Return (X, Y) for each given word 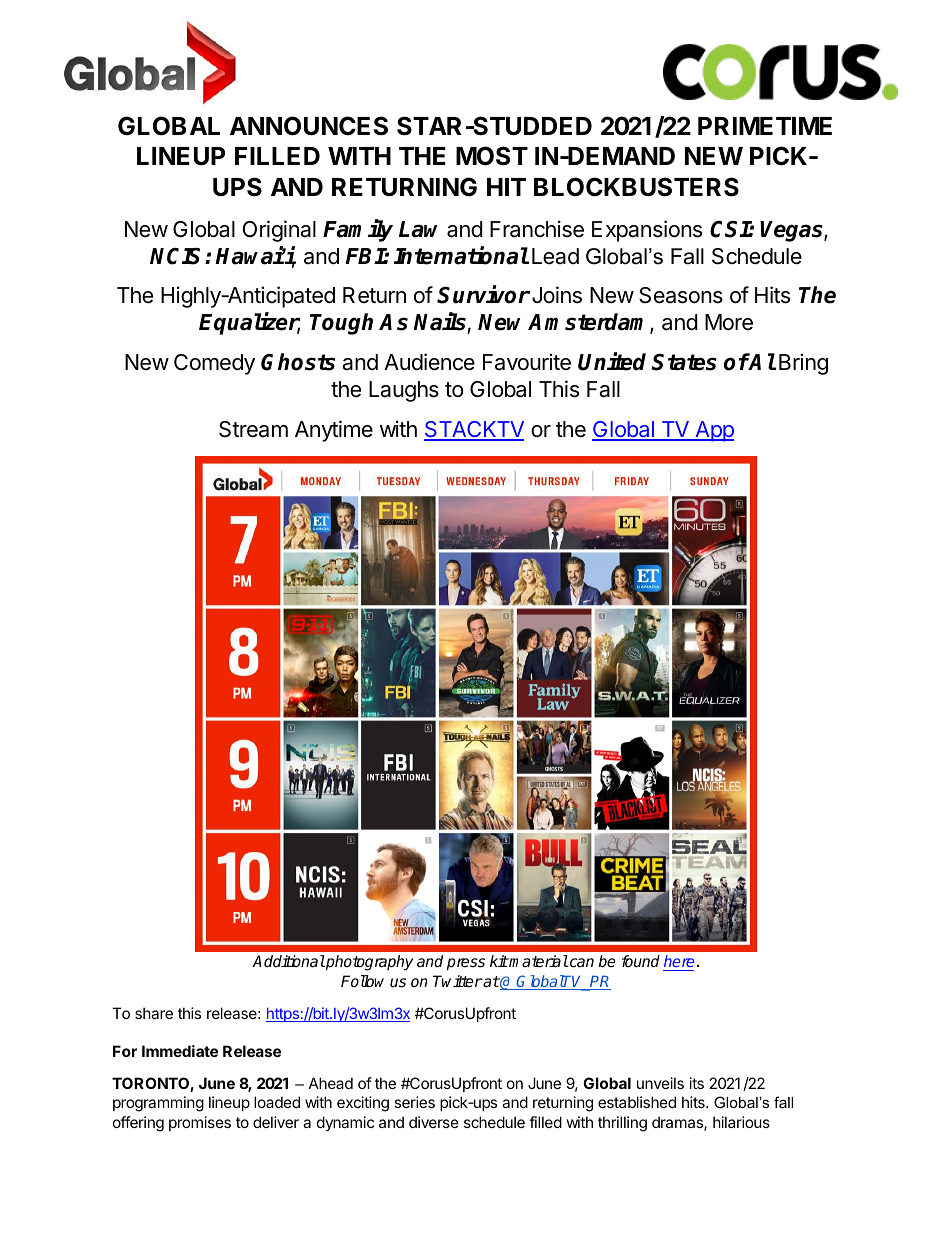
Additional (288, 961)
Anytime (334, 431)
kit (499, 961)
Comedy (214, 364)
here (678, 963)
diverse (434, 1122)
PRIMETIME (765, 126)
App (713, 431)
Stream (253, 429)
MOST (492, 156)
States (684, 362)
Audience (429, 362)
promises (200, 1123)
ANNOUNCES (309, 126)
